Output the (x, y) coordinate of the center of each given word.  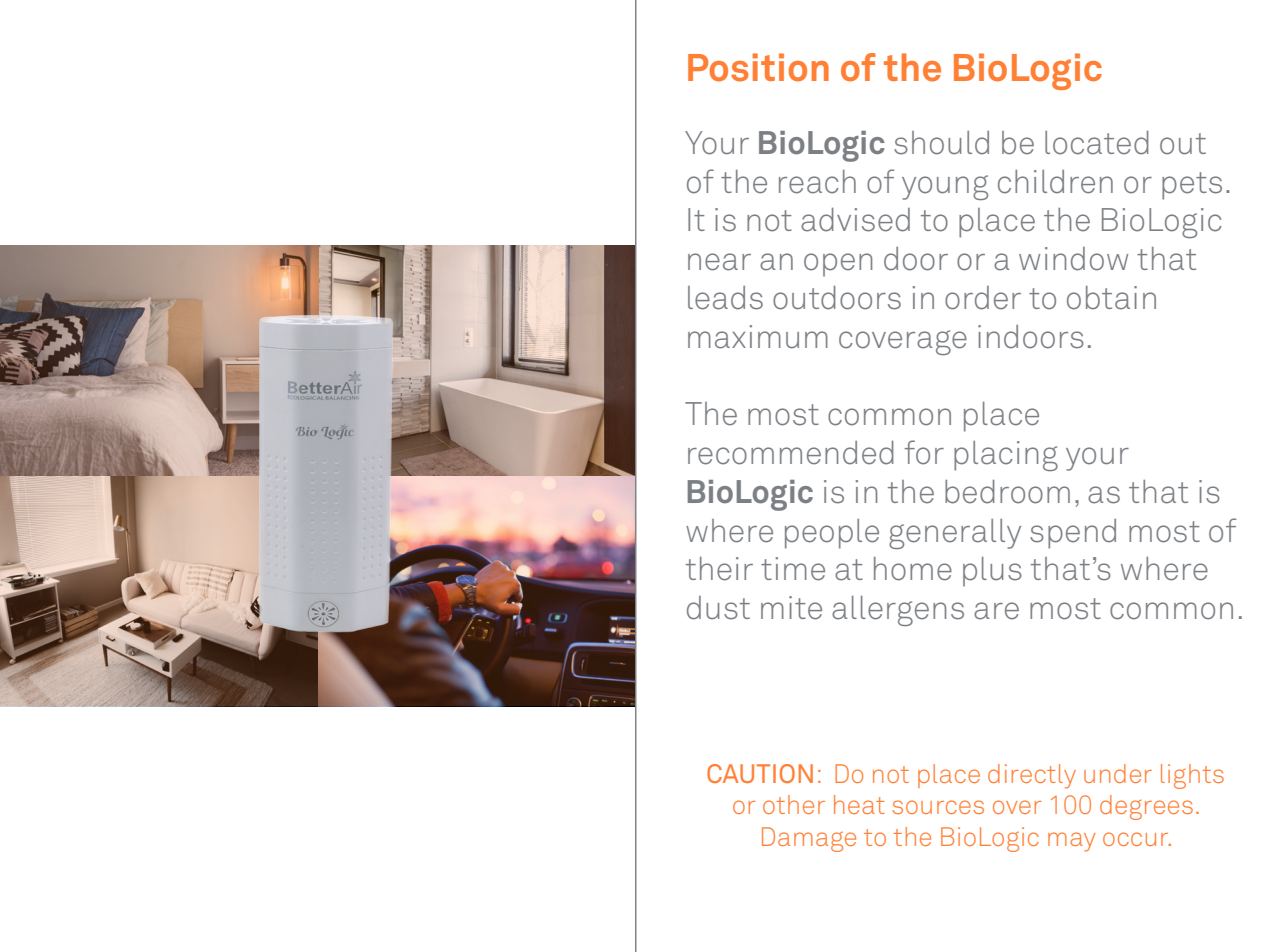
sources (938, 807)
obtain (1111, 298)
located (1097, 143)
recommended (791, 453)
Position (758, 67)
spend (1073, 534)
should (941, 143)
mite (791, 608)
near (719, 262)
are (996, 611)
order (983, 298)
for (924, 452)
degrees (1146, 807)
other (794, 804)
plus (992, 572)
